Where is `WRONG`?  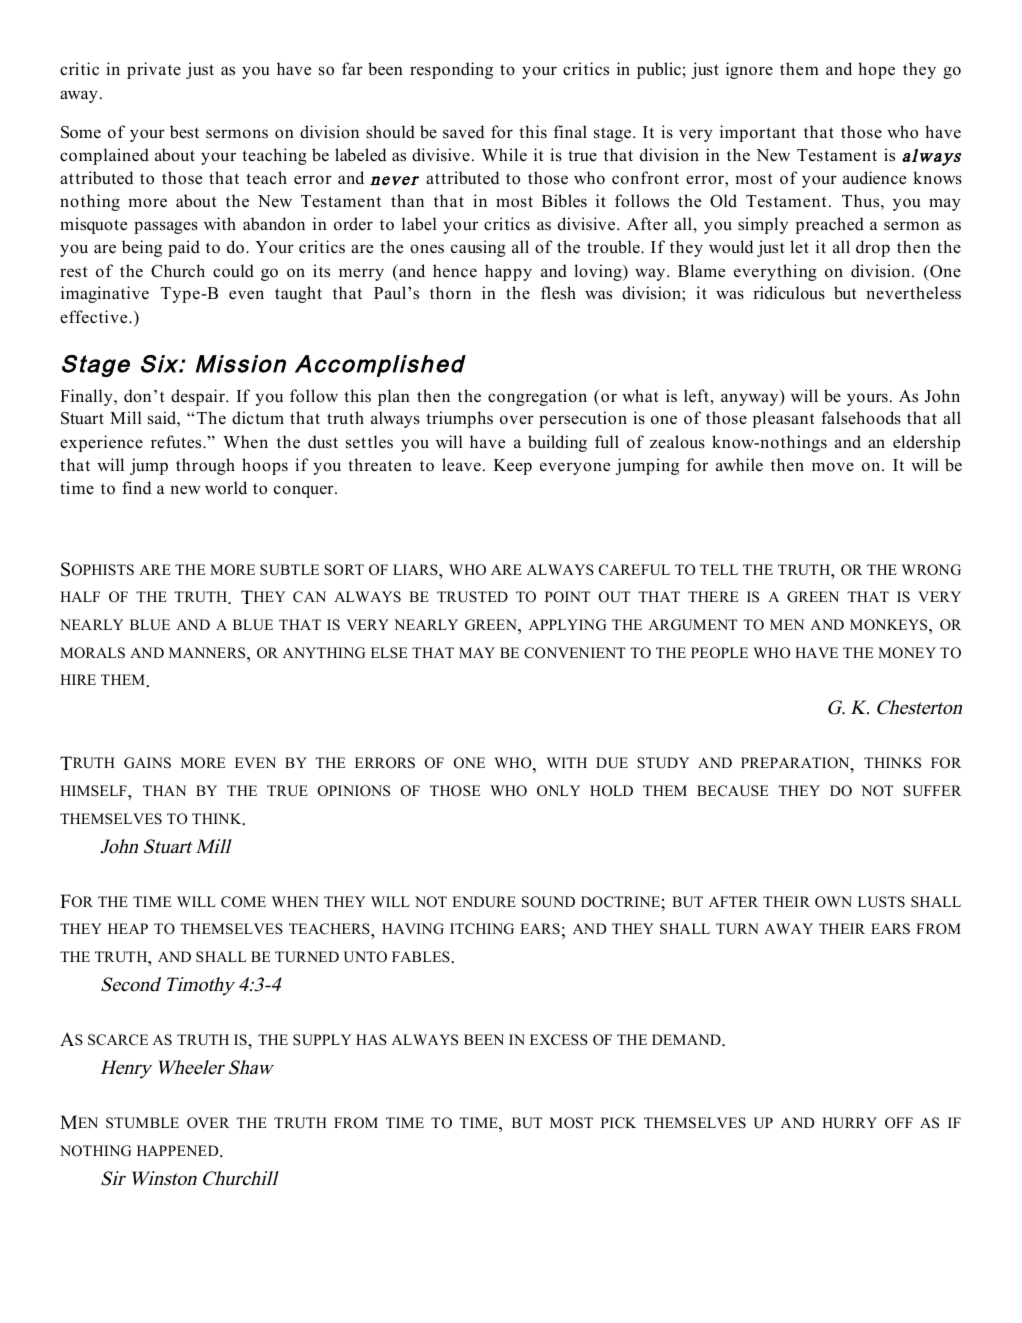 WRONG is located at coordinates (931, 570).
